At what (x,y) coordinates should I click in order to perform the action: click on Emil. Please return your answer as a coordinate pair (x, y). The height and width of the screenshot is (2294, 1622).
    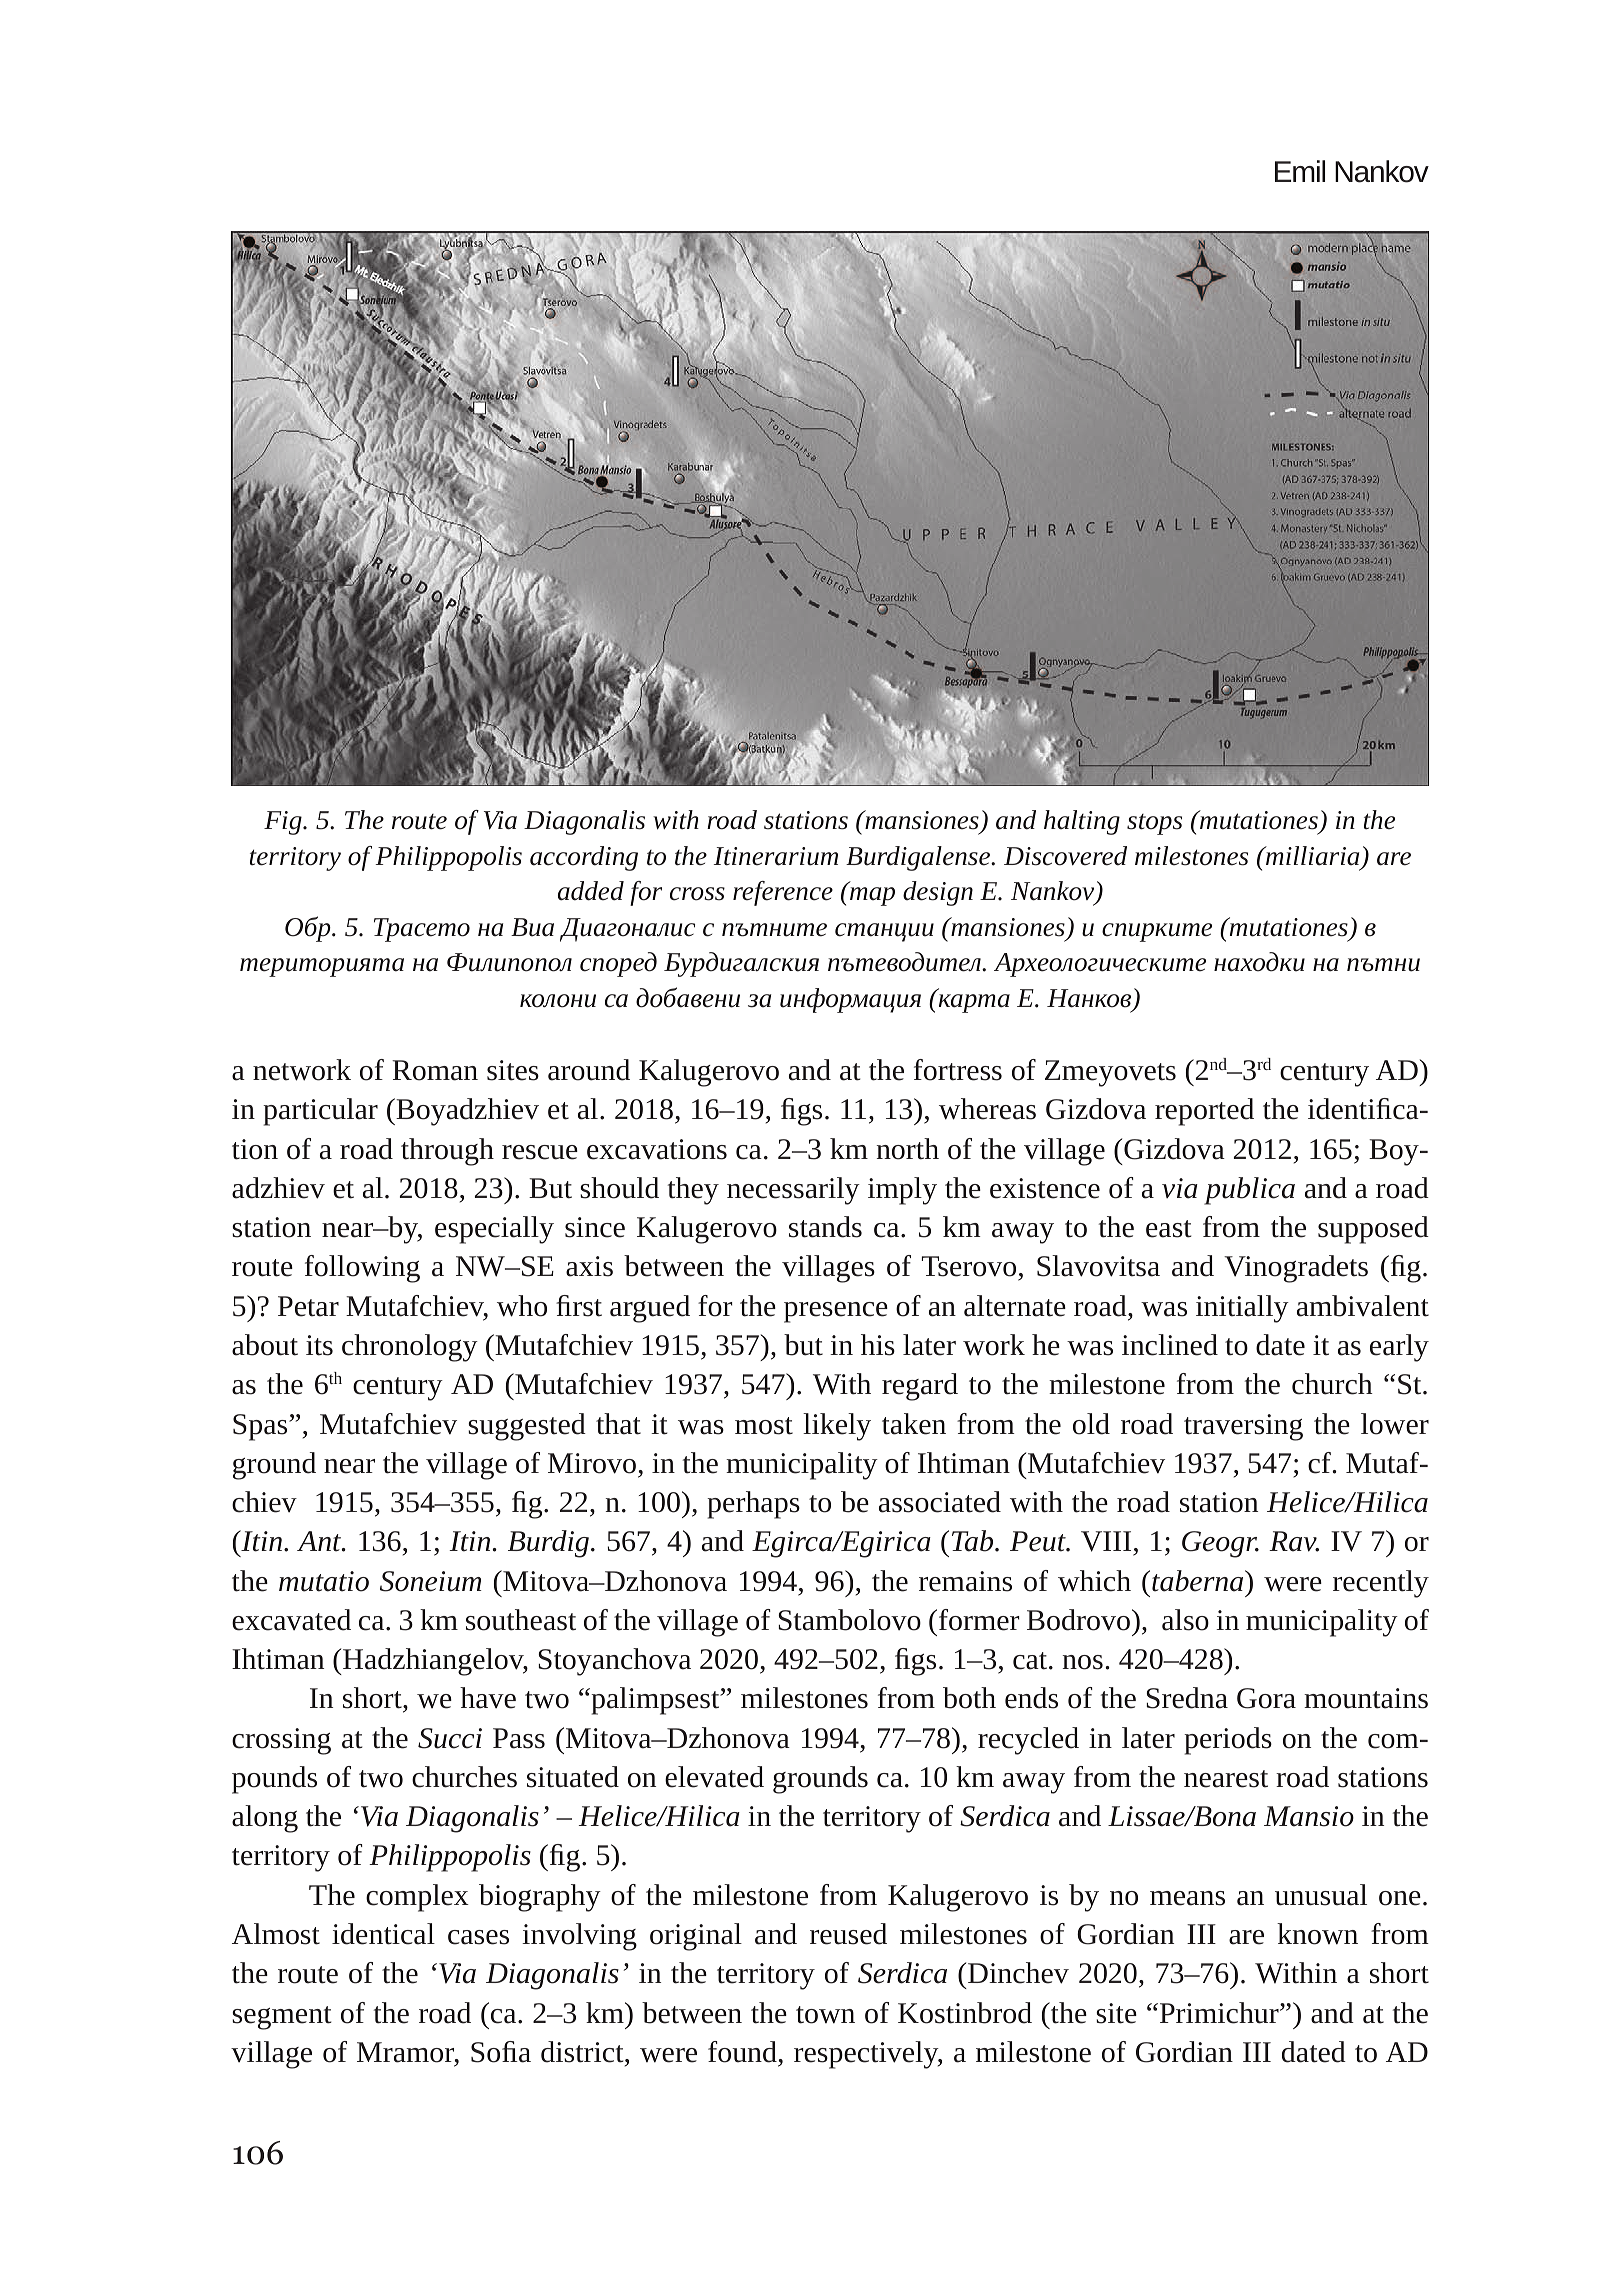
    Looking at the image, I should click on (1300, 171).
